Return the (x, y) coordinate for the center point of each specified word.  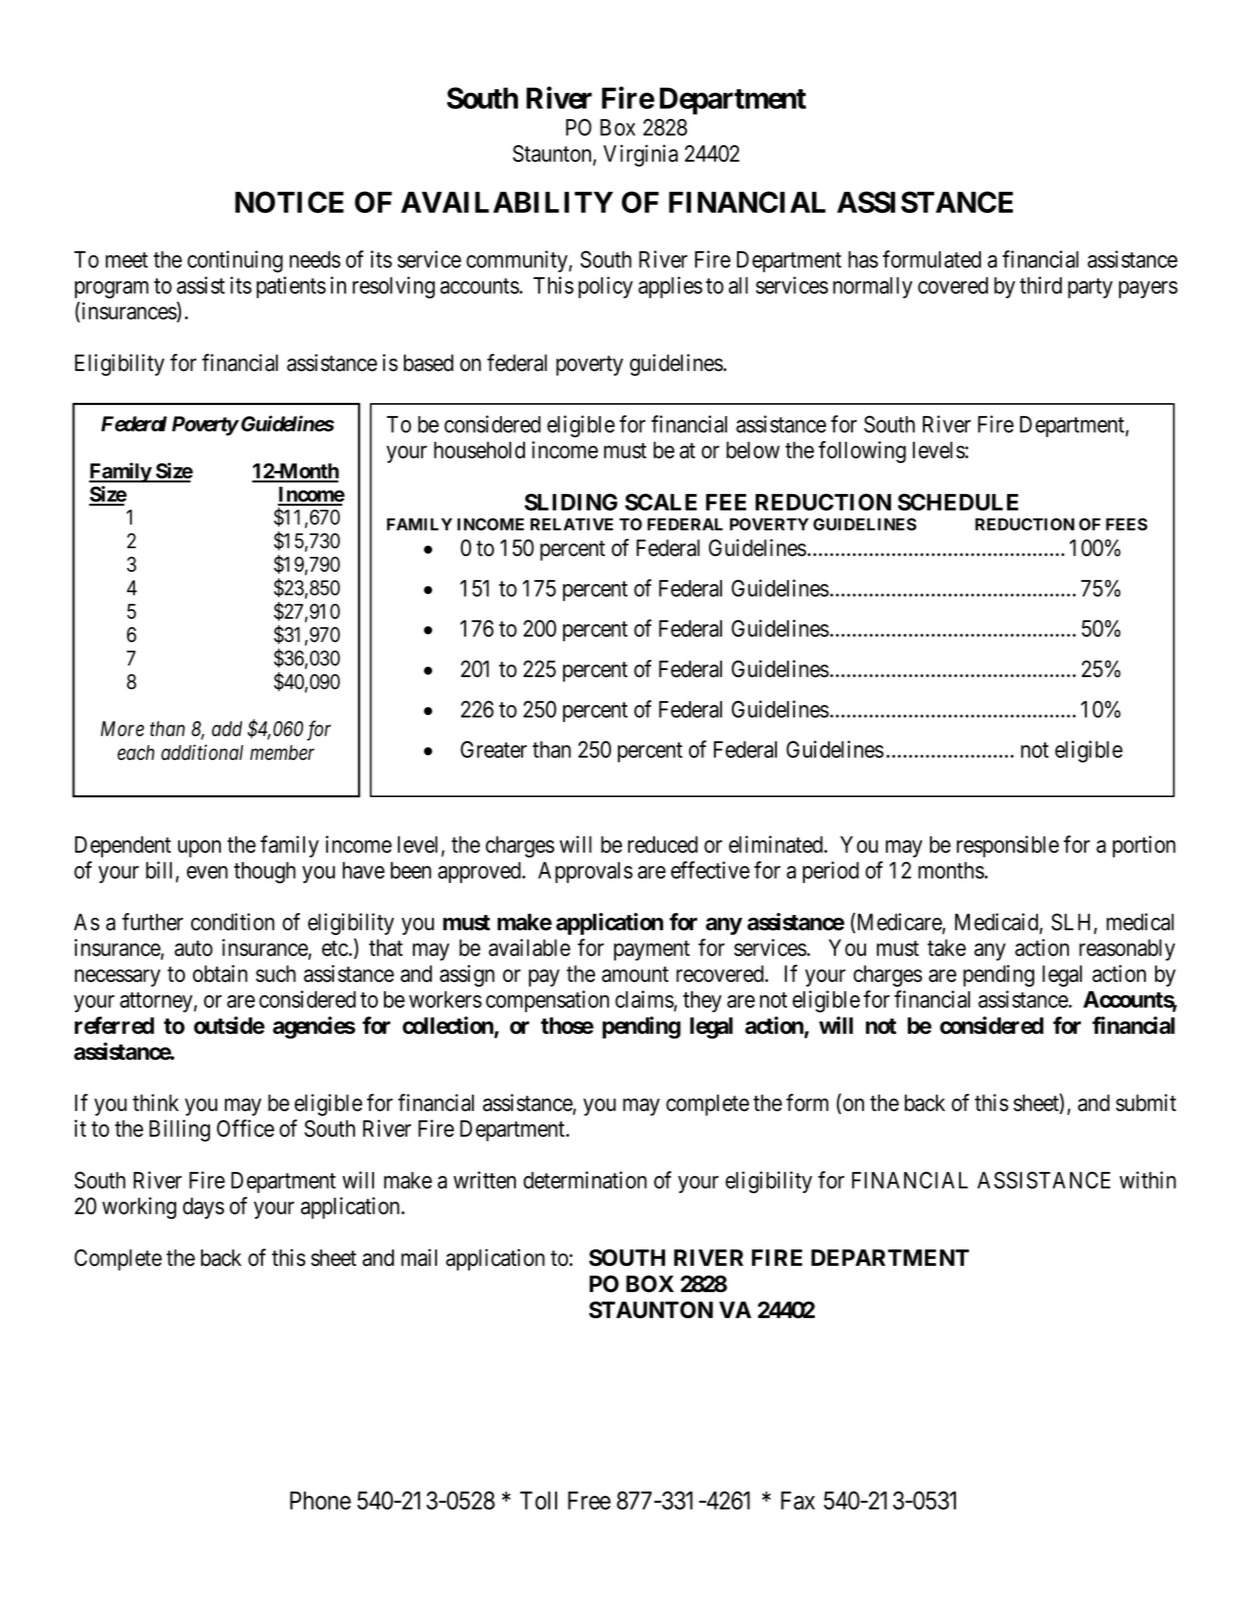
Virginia (640, 155)
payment (652, 950)
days (203, 1208)
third (1041, 285)
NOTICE (289, 202)
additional (202, 752)
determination (585, 1180)
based (428, 363)
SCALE (661, 502)
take (946, 947)
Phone (320, 1500)
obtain (220, 973)
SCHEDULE (958, 502)
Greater (494, 749)
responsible (1008, 846)
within (1148, 1180)
